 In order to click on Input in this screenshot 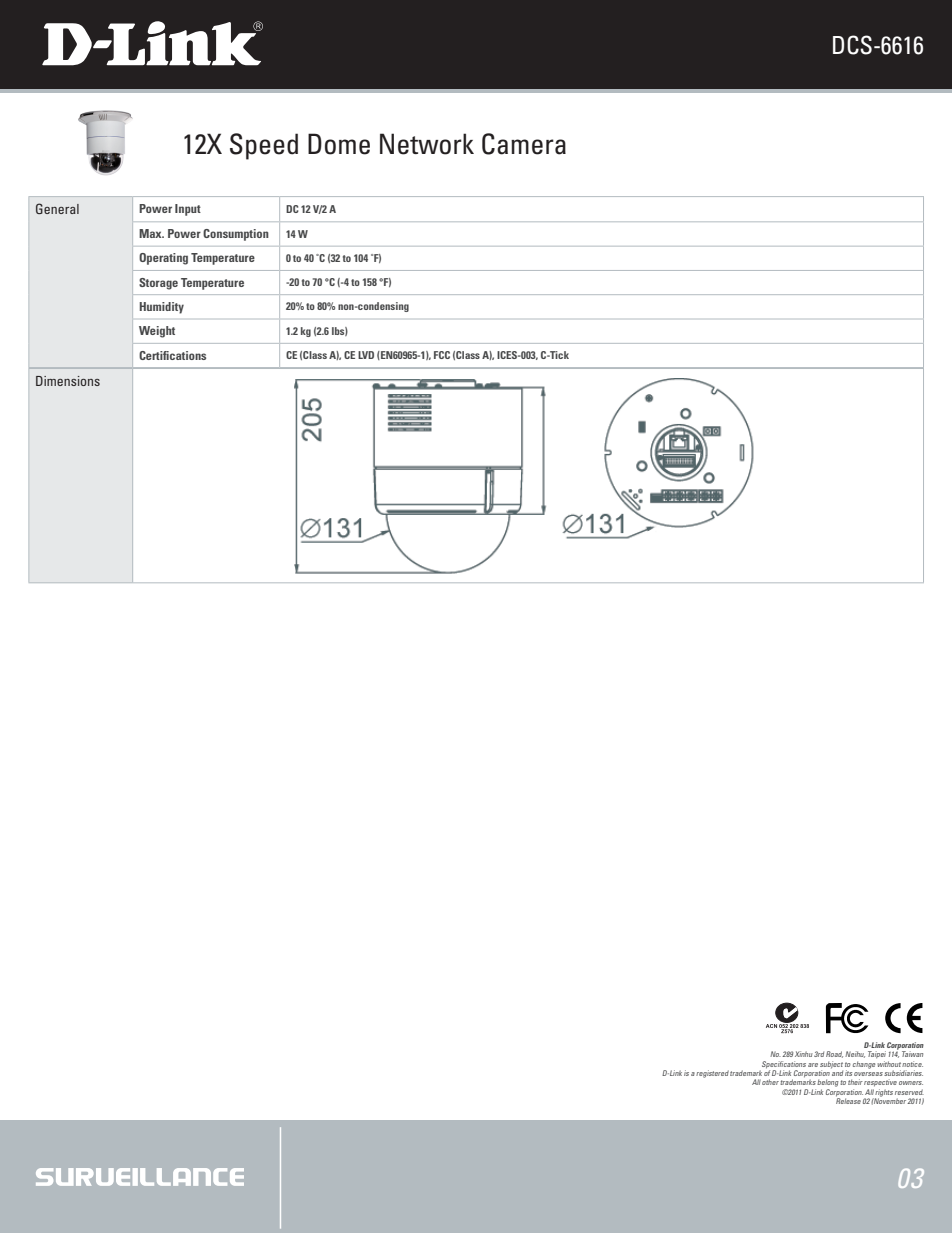, I will do `click(188, 210)`.
